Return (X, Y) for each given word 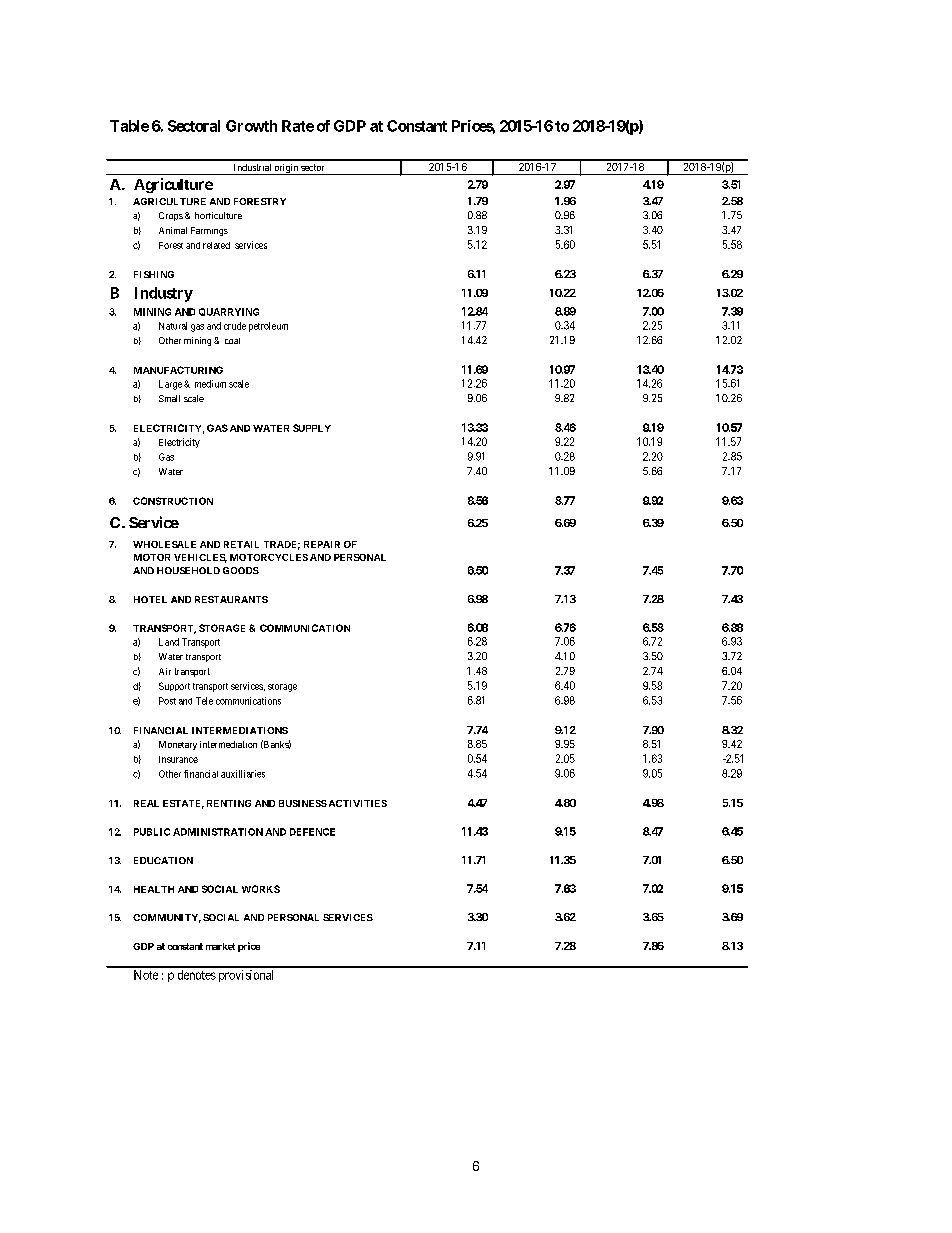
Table (129, 126)
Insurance (178, 759)
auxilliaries (243, 774)
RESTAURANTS (231, 599)
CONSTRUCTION (173, 501)
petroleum (268, 327)
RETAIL (241, 544)
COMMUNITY (167, 918)
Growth (251, 126)
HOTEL (150, 599)
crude (235, 326)
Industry (164, 294)
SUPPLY (312, 428)
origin (286, 169)
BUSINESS (303, 803)
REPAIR (322, 544)
